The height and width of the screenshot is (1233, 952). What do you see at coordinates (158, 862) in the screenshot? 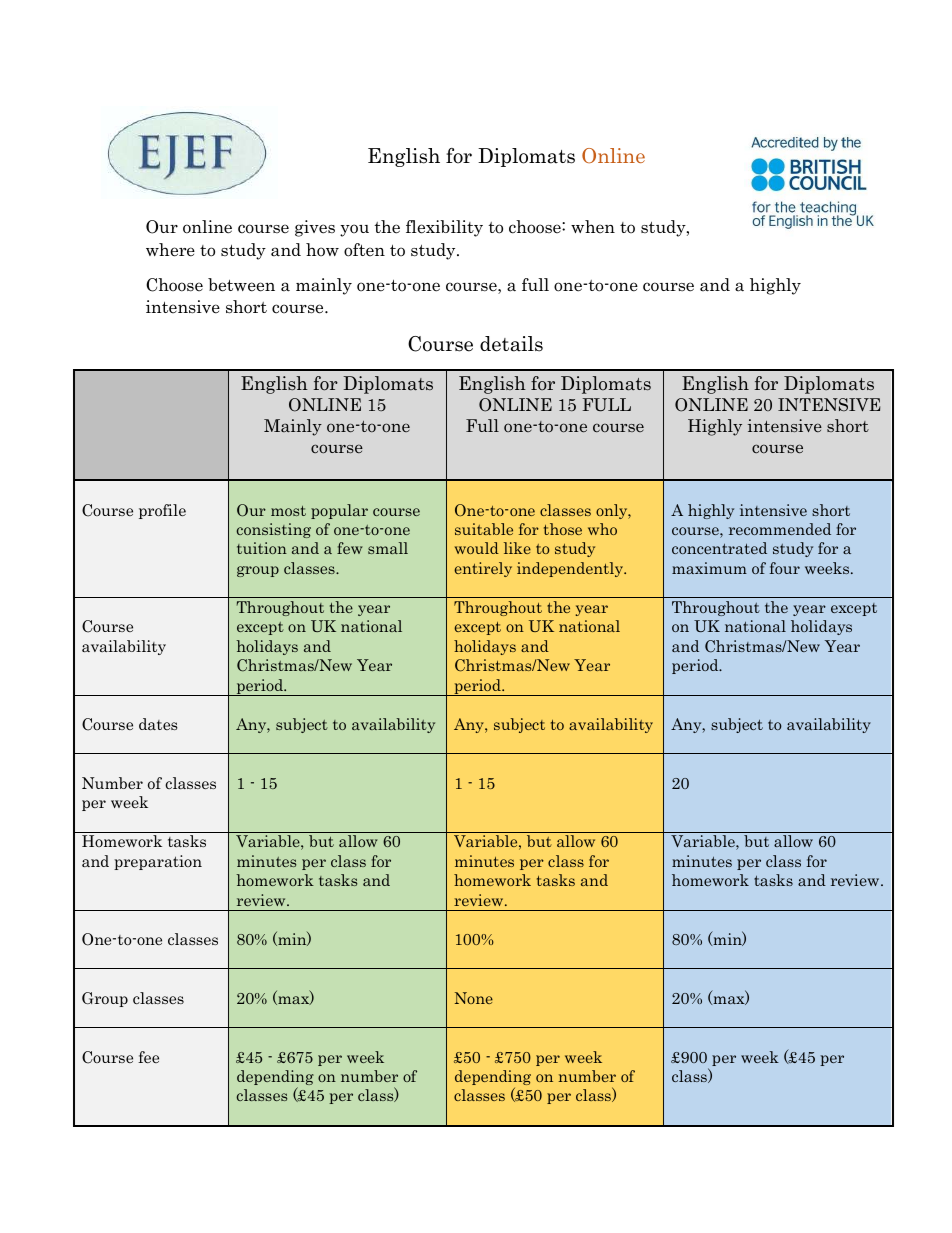
I see `preparation` at bounding box center [158, 862].
